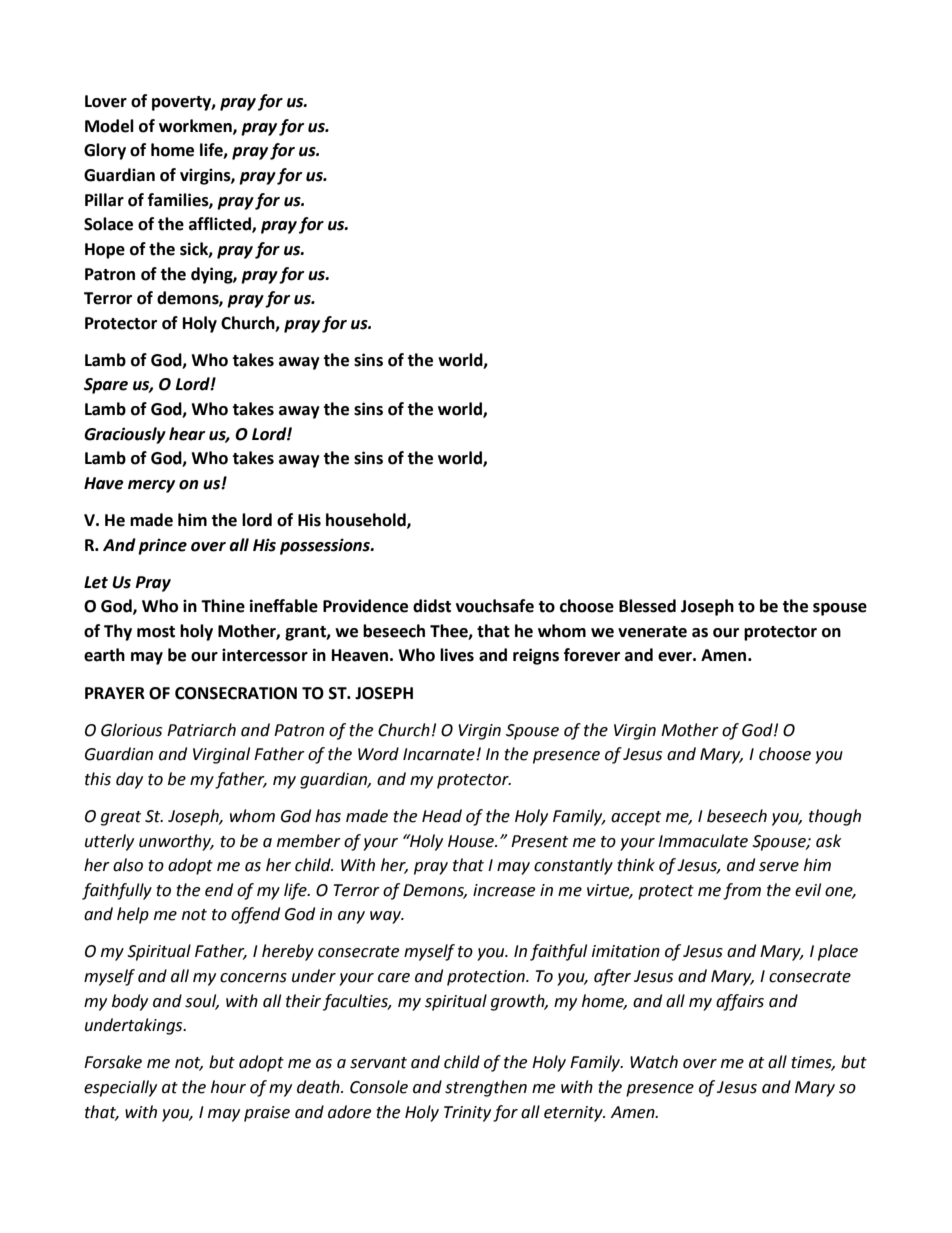 This document has height=1233, width=952. What do you see at coordinates (440, 754) in the document?
I see `Incarnate` at bounding box center [440, 754].
